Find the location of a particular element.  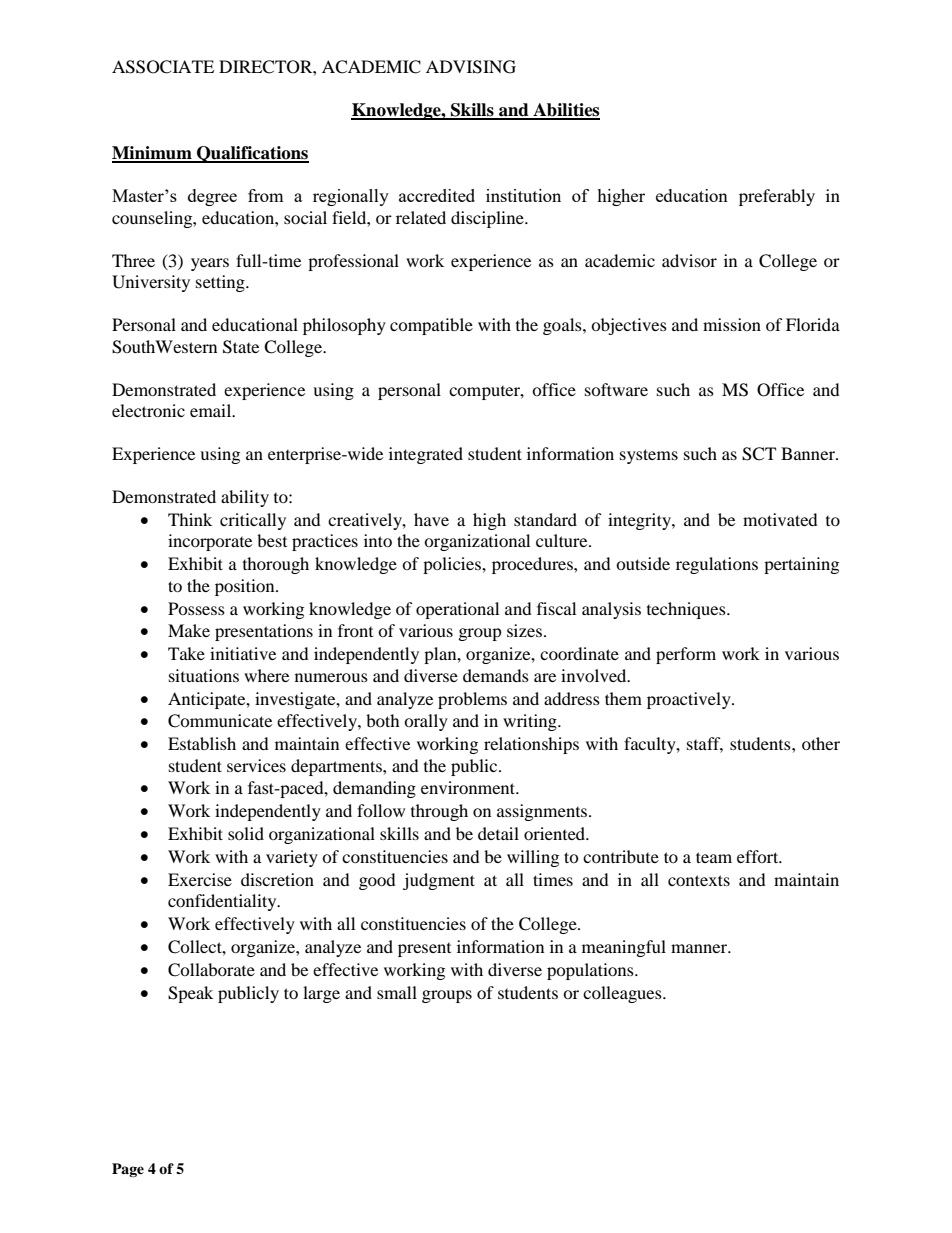

techniques is located at coordinates (687, 610).
